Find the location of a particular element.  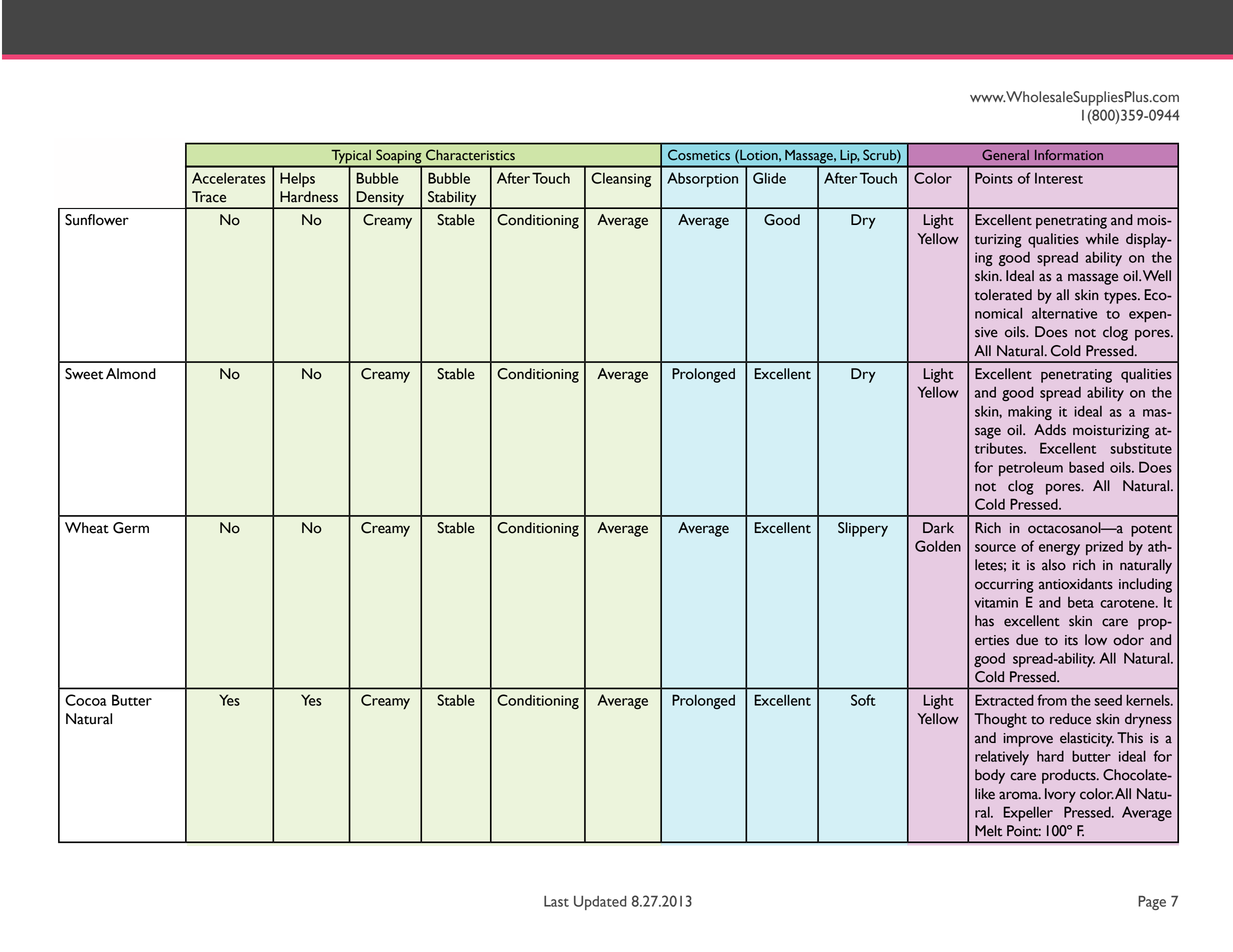

Interest is located at coordinates (1059, 178).
